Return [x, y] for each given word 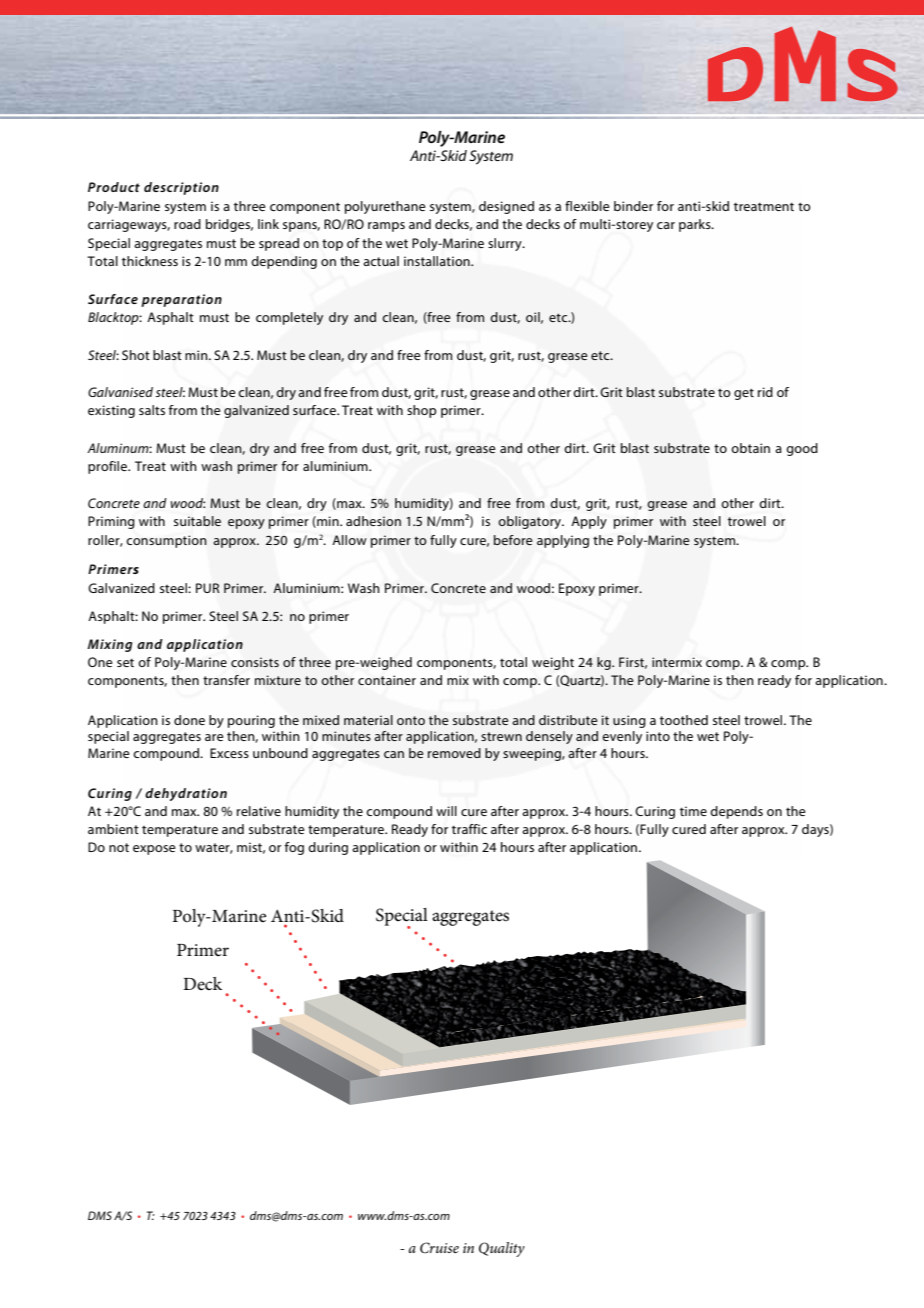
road [187, 224]
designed [506, 207]
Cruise [439, 1248]
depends [736, 812]
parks [696, 225]
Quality [502, 1249]
